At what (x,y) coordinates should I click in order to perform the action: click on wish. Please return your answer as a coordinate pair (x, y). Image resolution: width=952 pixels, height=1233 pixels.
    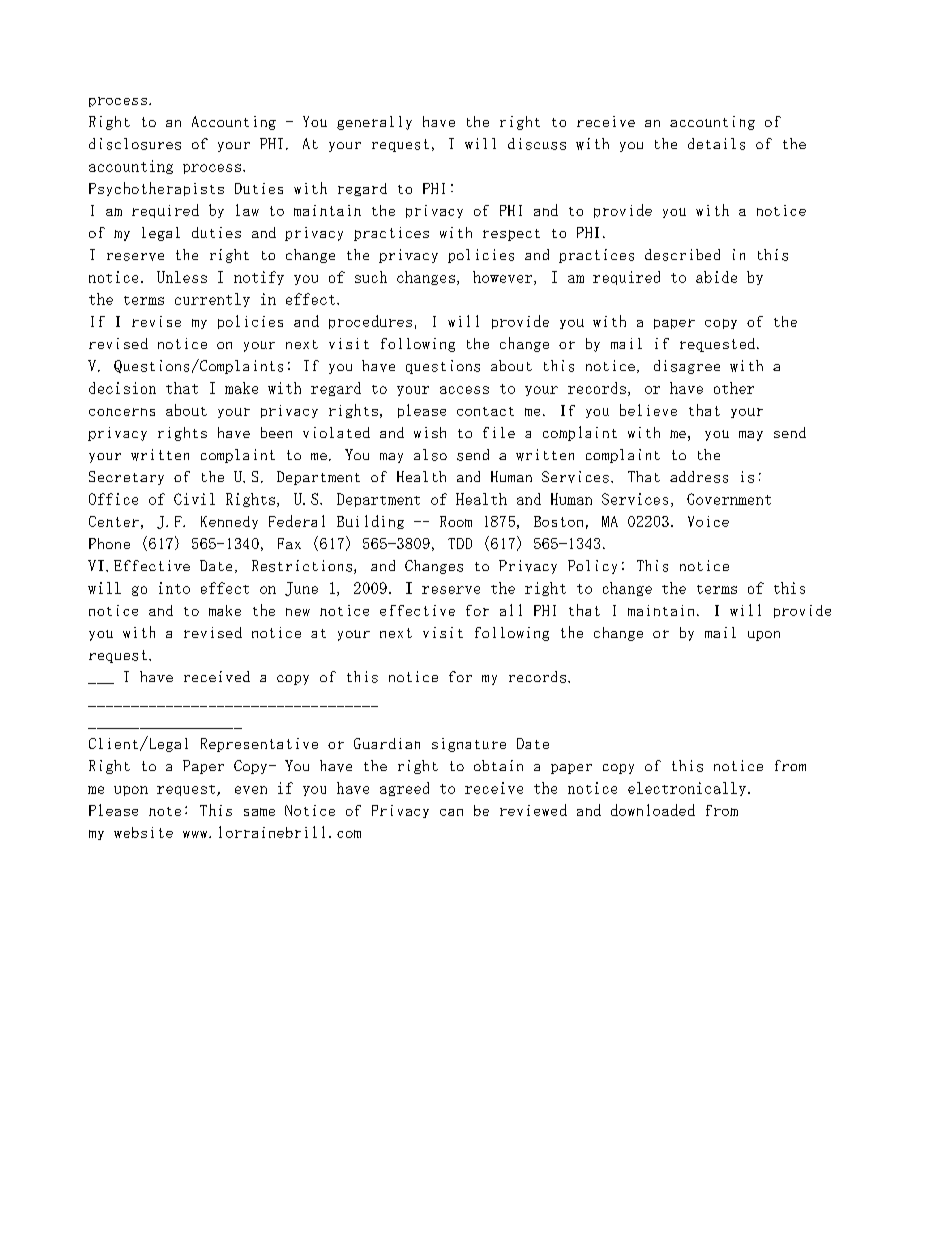
    Looking at the image, I should click on (430, 432).
